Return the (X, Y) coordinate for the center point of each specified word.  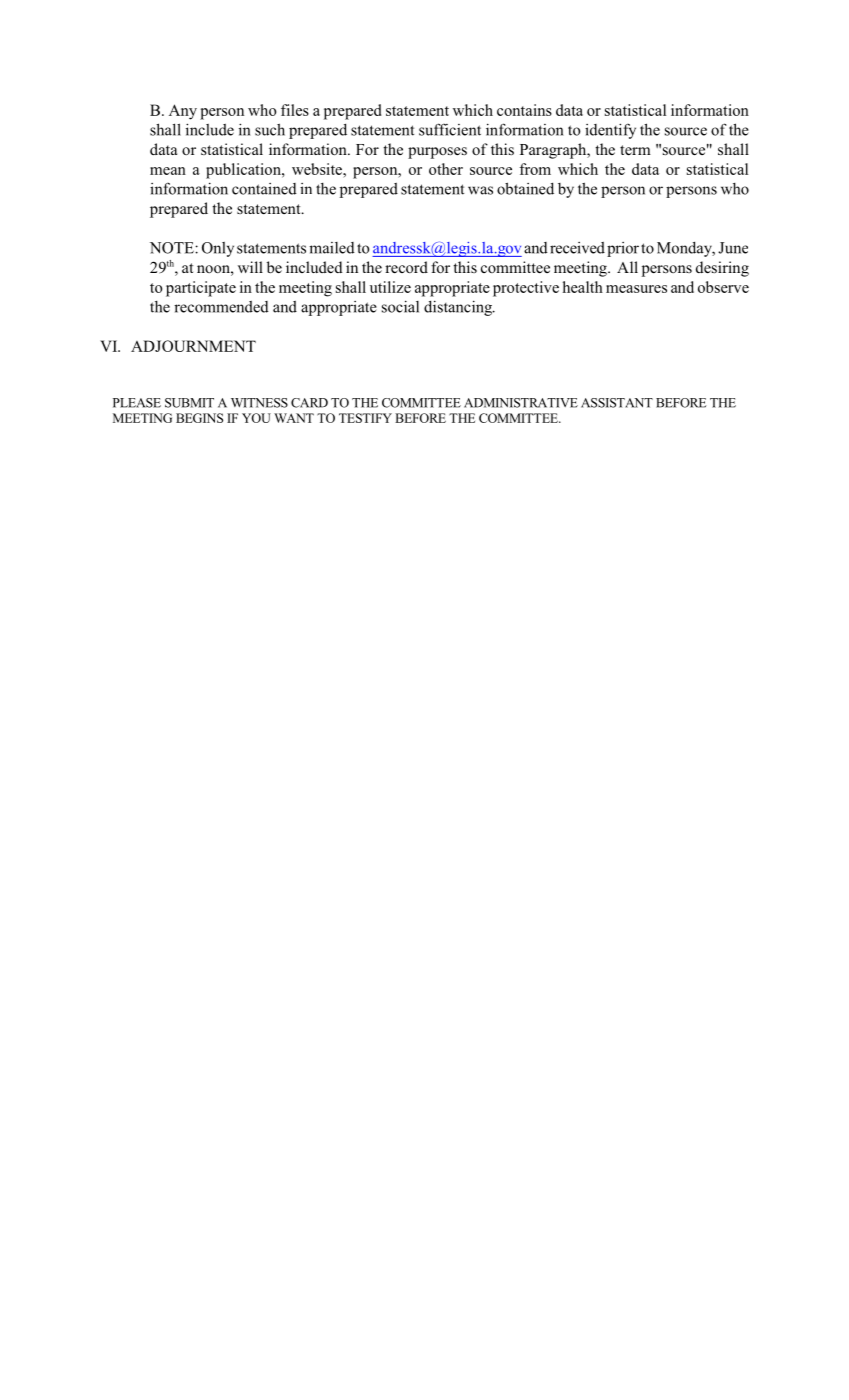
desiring (722, 269)
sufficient (450, 129)
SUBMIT (189, 403)
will (250, 267)
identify (610, 131)
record (406, 267)
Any (183, 112)
